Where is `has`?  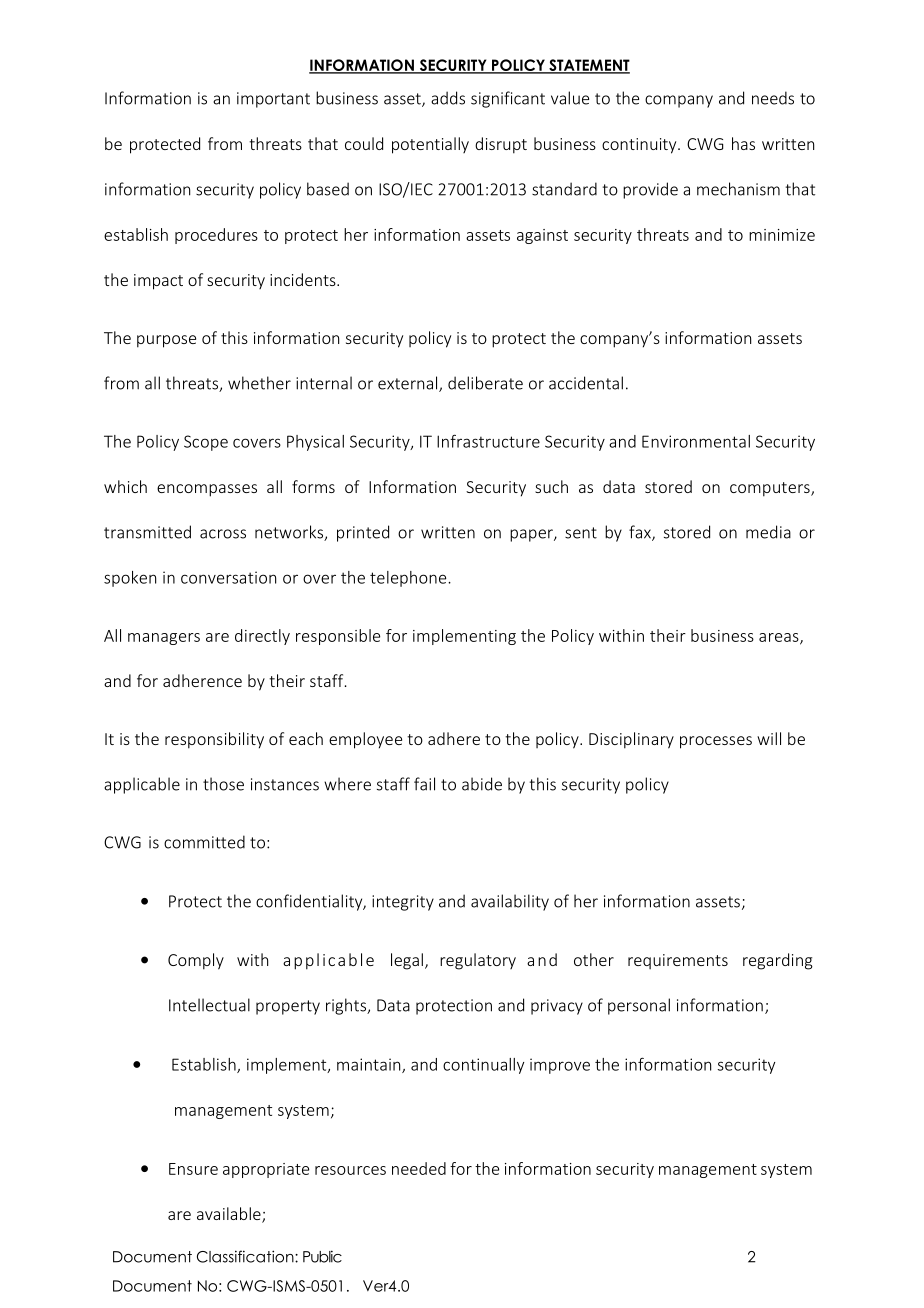 has is located at coordinates (743, 143).
